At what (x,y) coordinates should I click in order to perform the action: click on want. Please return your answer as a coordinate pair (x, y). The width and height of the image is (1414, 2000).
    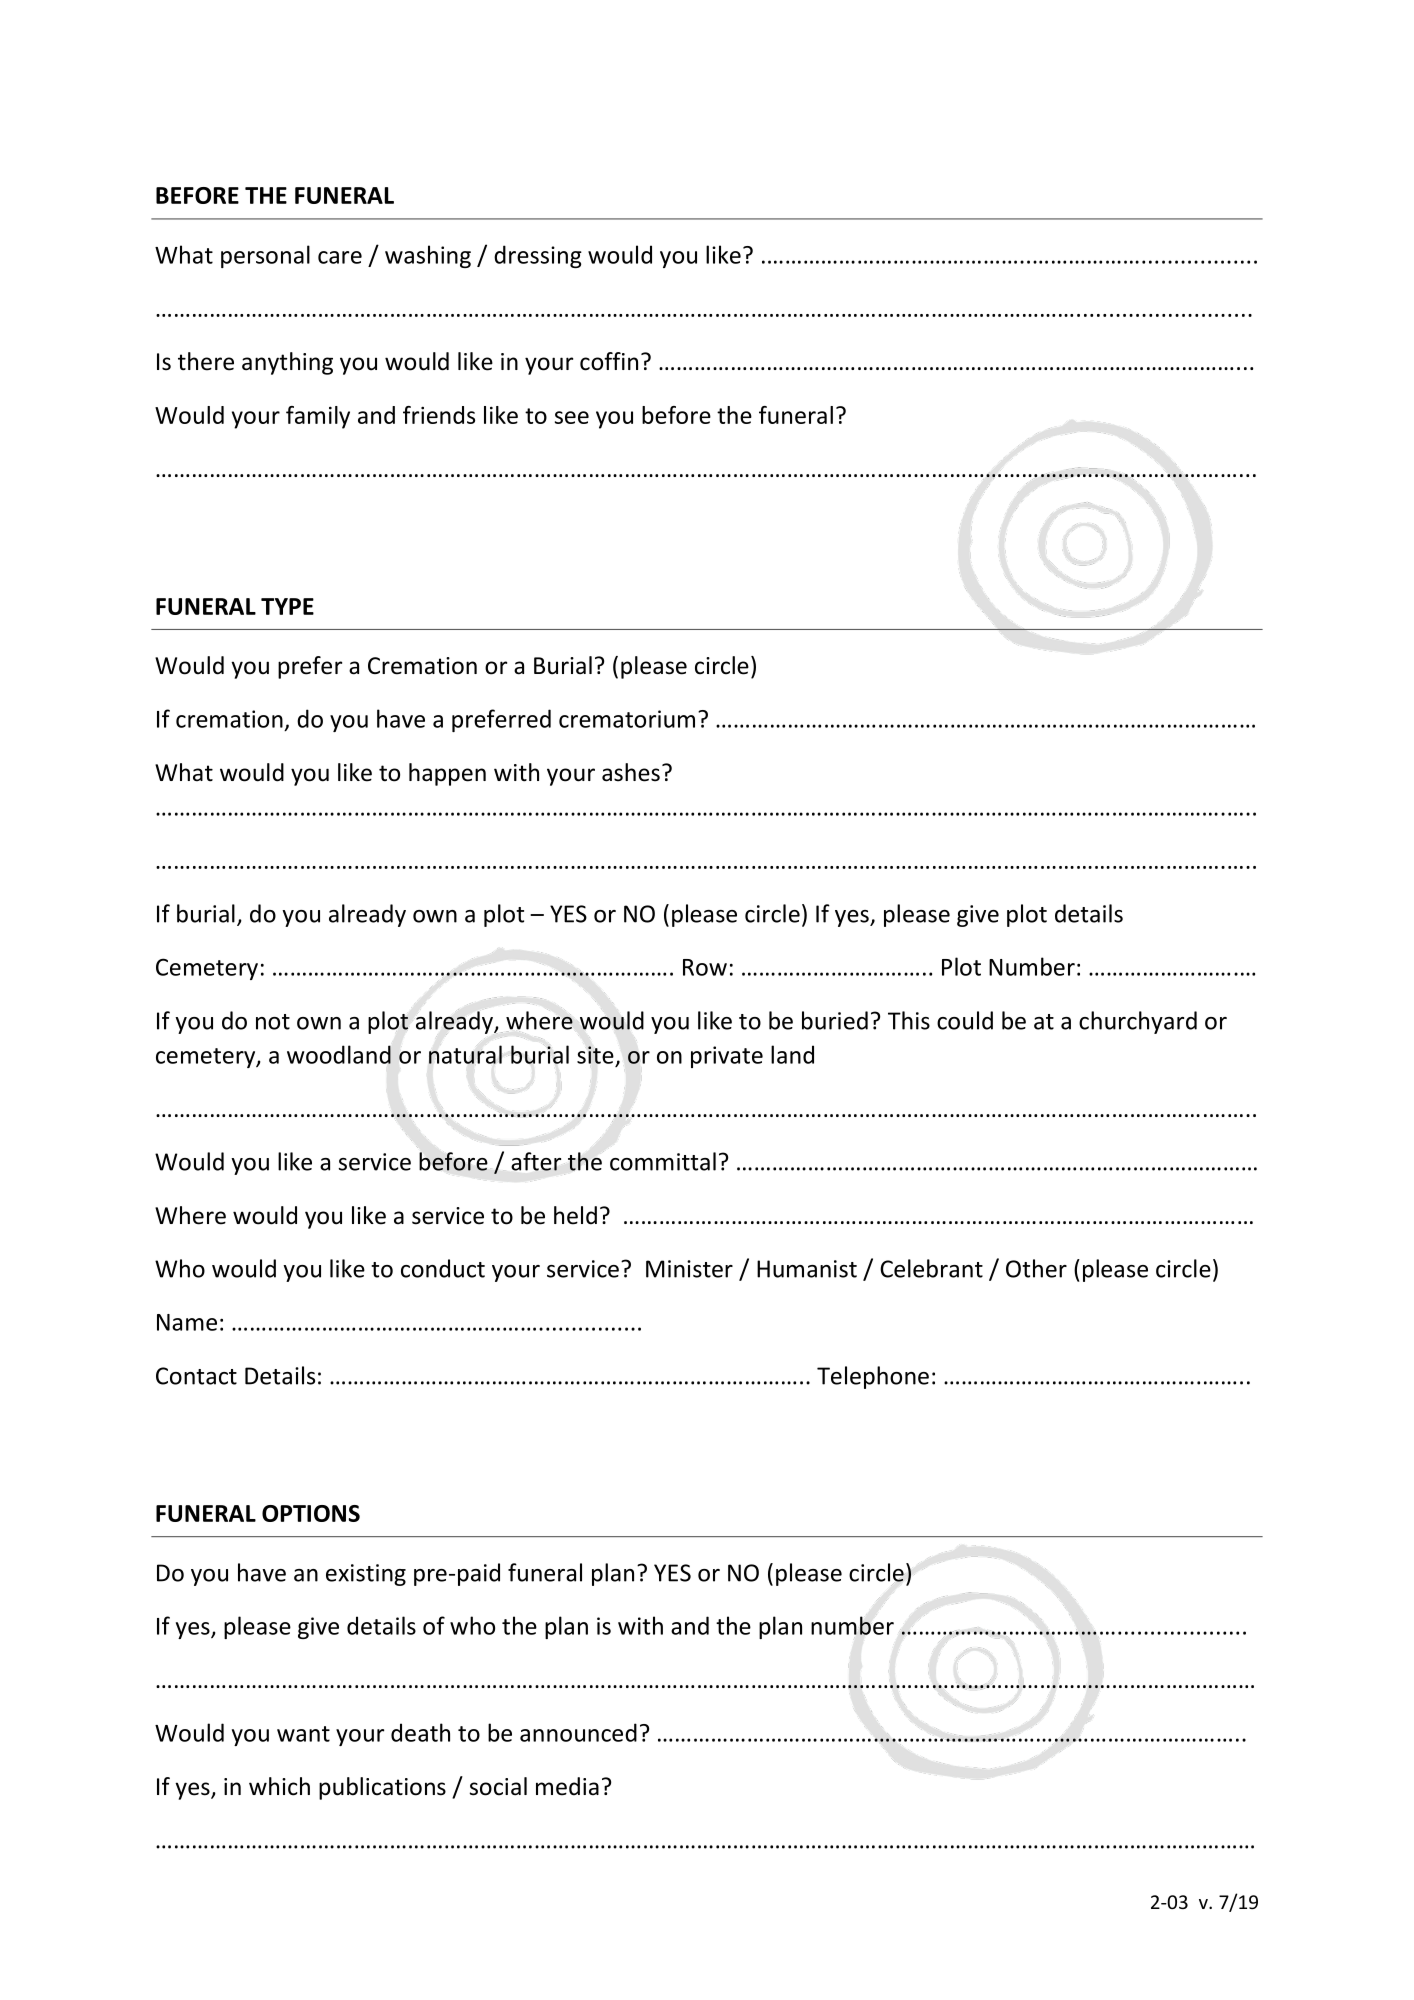
    Looking at the image, I should click on (303, 1734).
